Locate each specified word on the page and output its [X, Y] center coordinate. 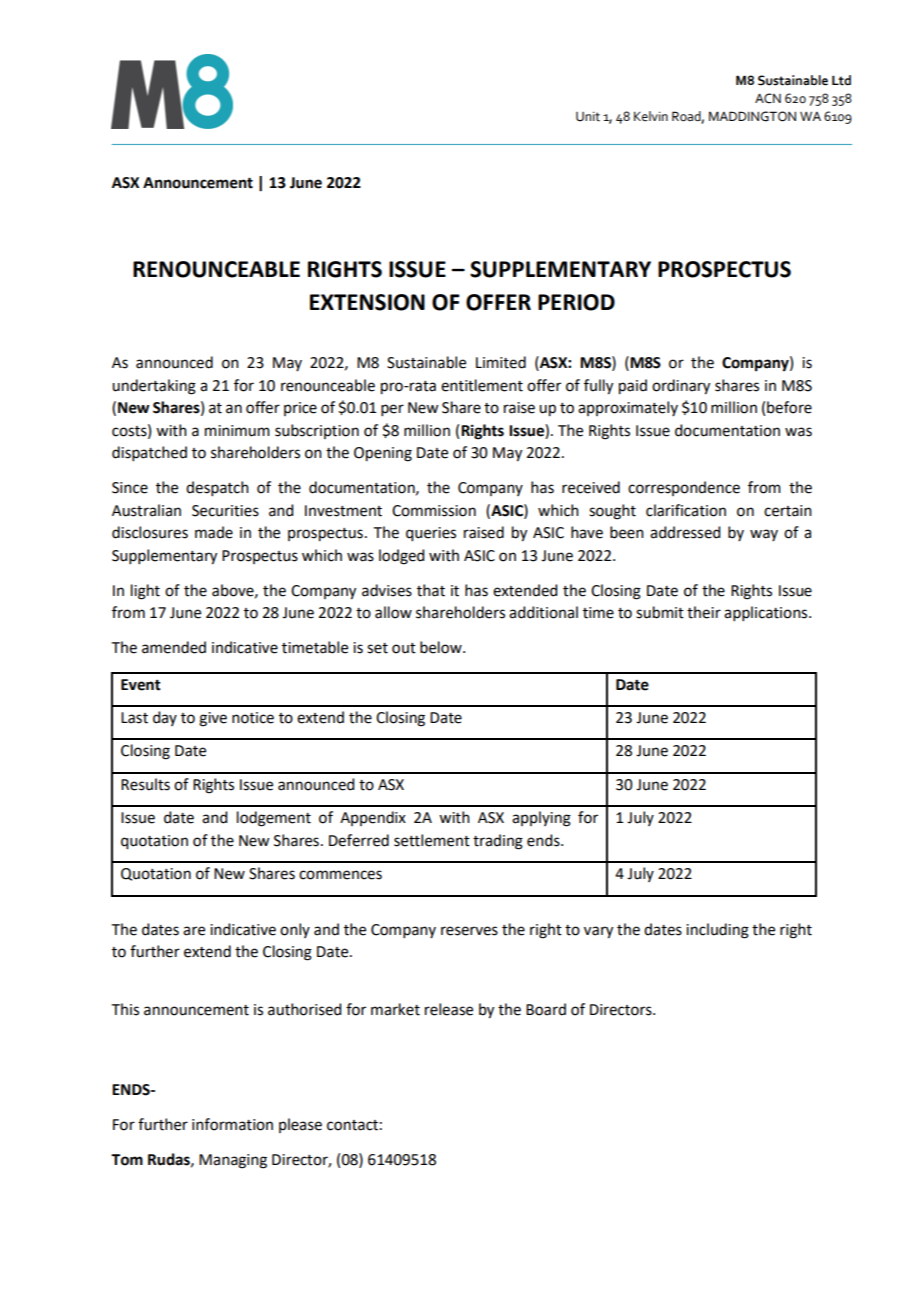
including [717, 931]
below [442, 647]
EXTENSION [367, 302]
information [232, 1124]
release [449, 1009]
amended [174, 647]
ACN [768, 98]
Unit [588, 117]
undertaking [154, 387]
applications [767, 613]
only [295, 930]
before [789, 407]
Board [546, 1009]
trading [498, 842]
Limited [501, 362]
